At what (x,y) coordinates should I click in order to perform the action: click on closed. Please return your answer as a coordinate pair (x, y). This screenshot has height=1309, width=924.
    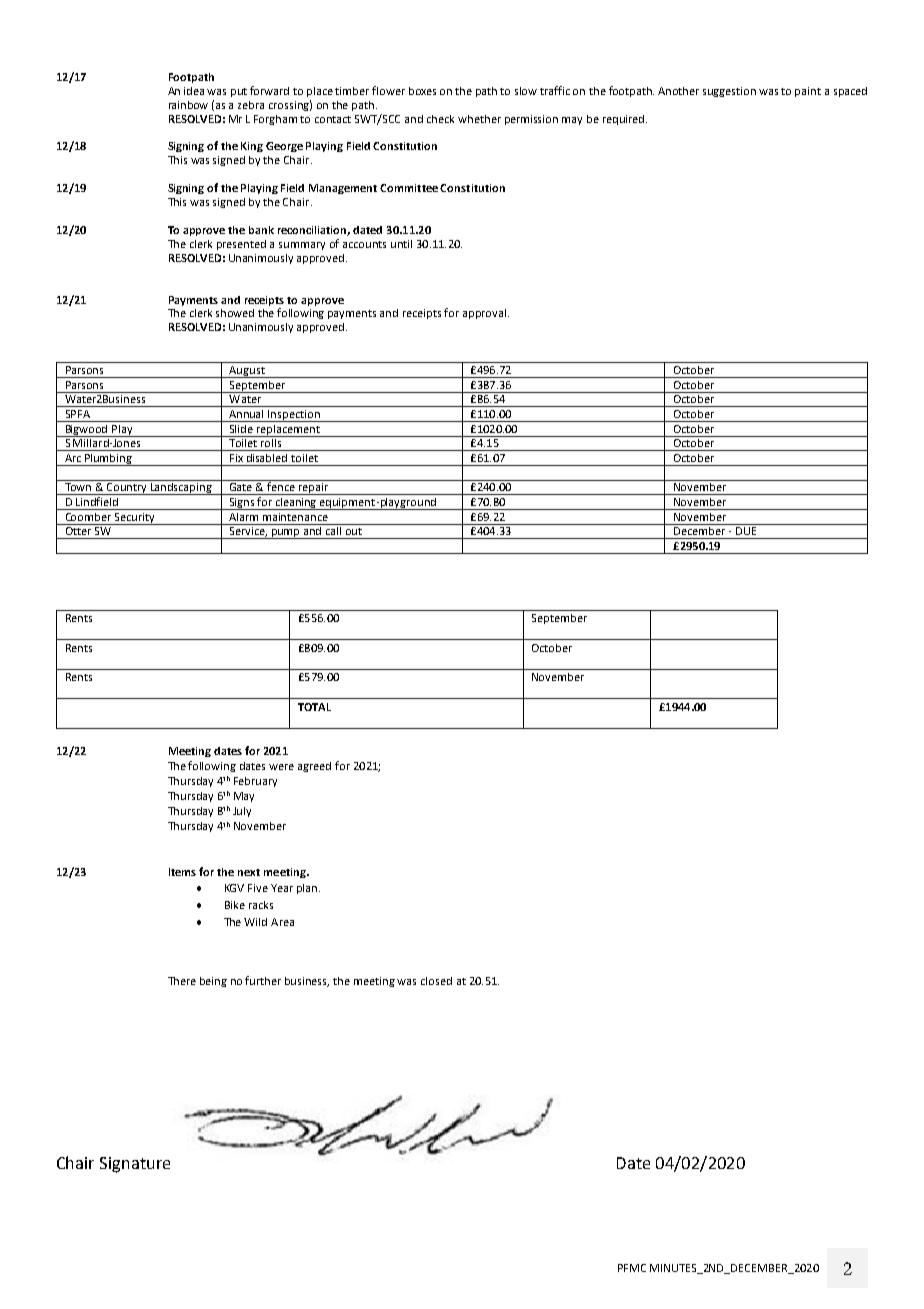
    Looking at the image, I should click on (436, 981).
